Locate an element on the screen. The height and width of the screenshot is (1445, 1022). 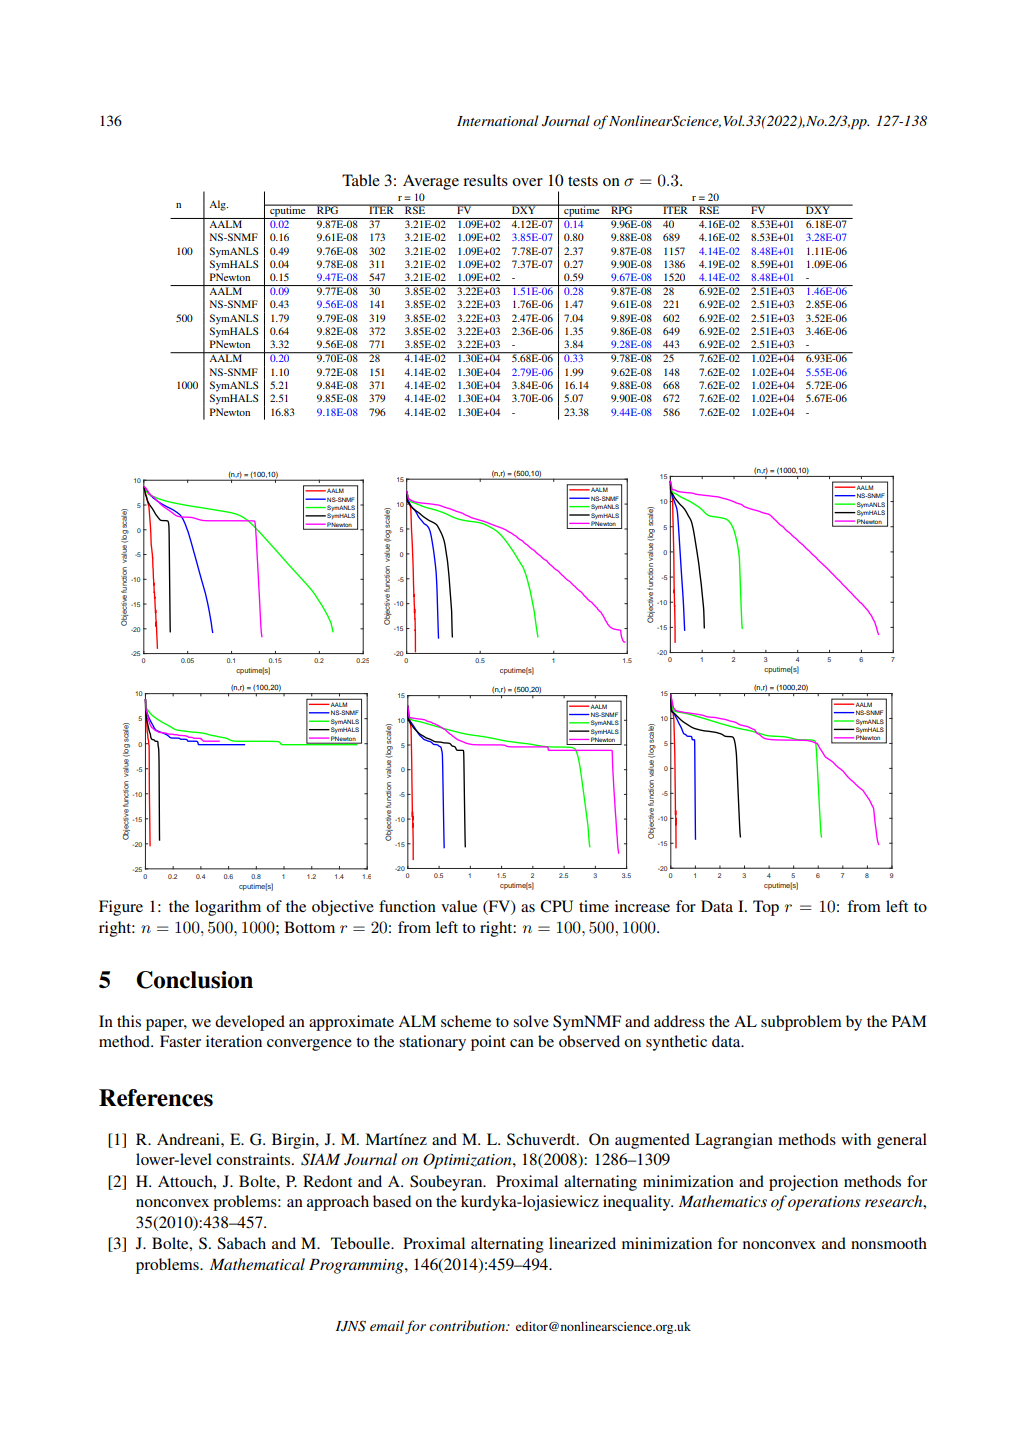
Alg is located at coordinates (218, 205).
